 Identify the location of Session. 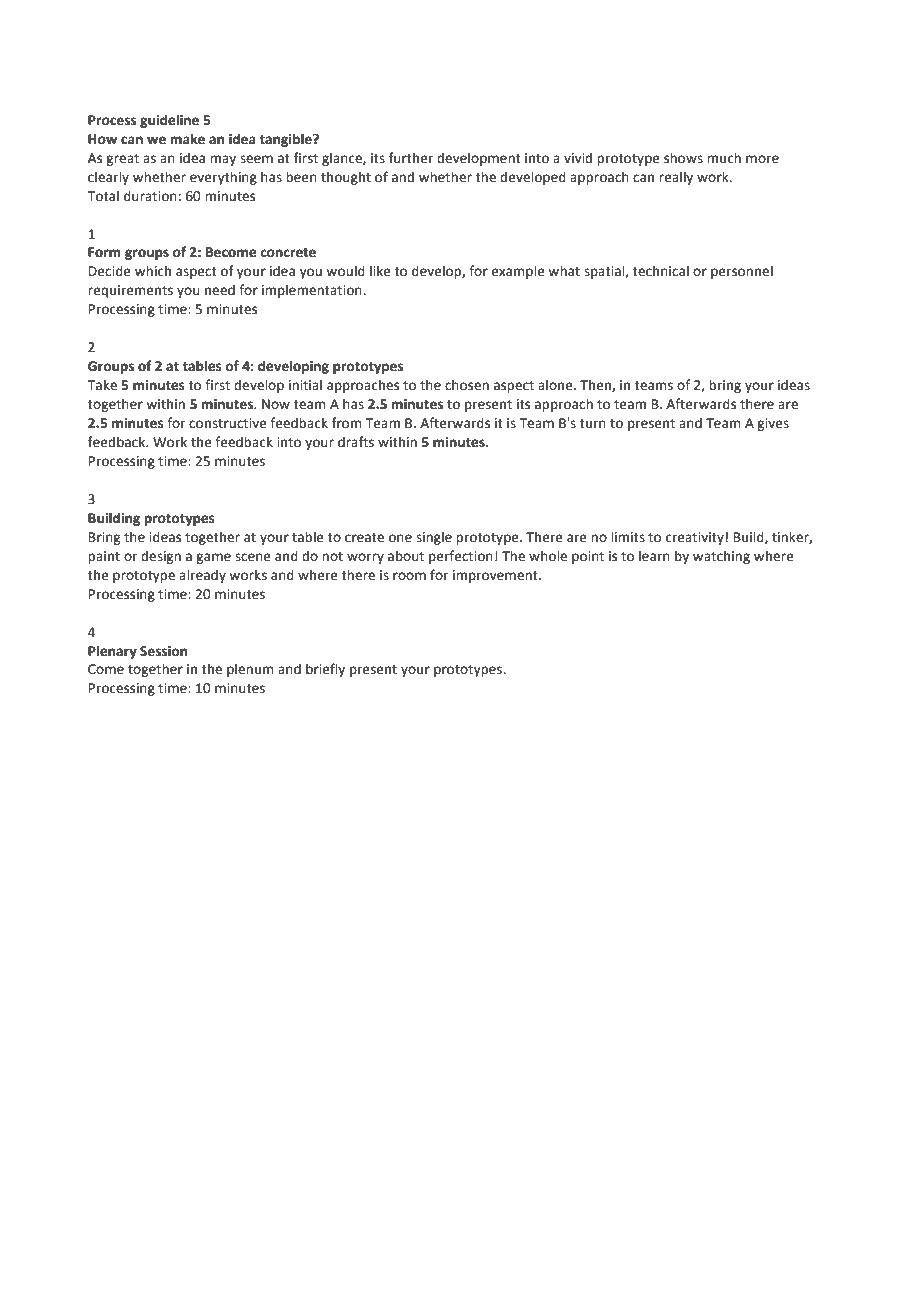
(163, 651).
